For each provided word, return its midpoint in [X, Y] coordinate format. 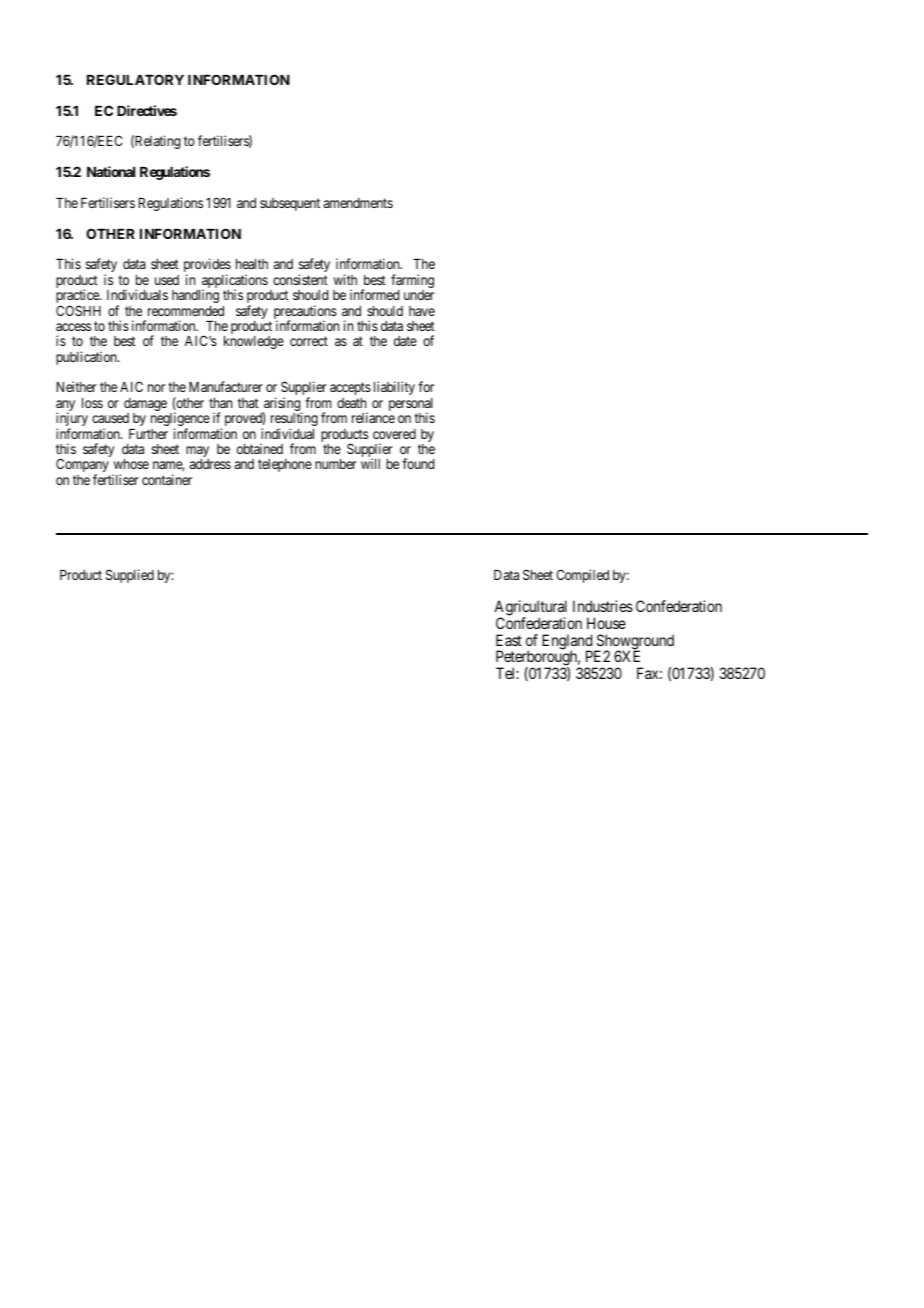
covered [394, 434]
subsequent [290, 204]
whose [131, 464]
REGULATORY [135, 79]
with [345, 279]
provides [207, 266]
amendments [358, 203]
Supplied [130, 576]
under [419, 295]
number [336, 464]
